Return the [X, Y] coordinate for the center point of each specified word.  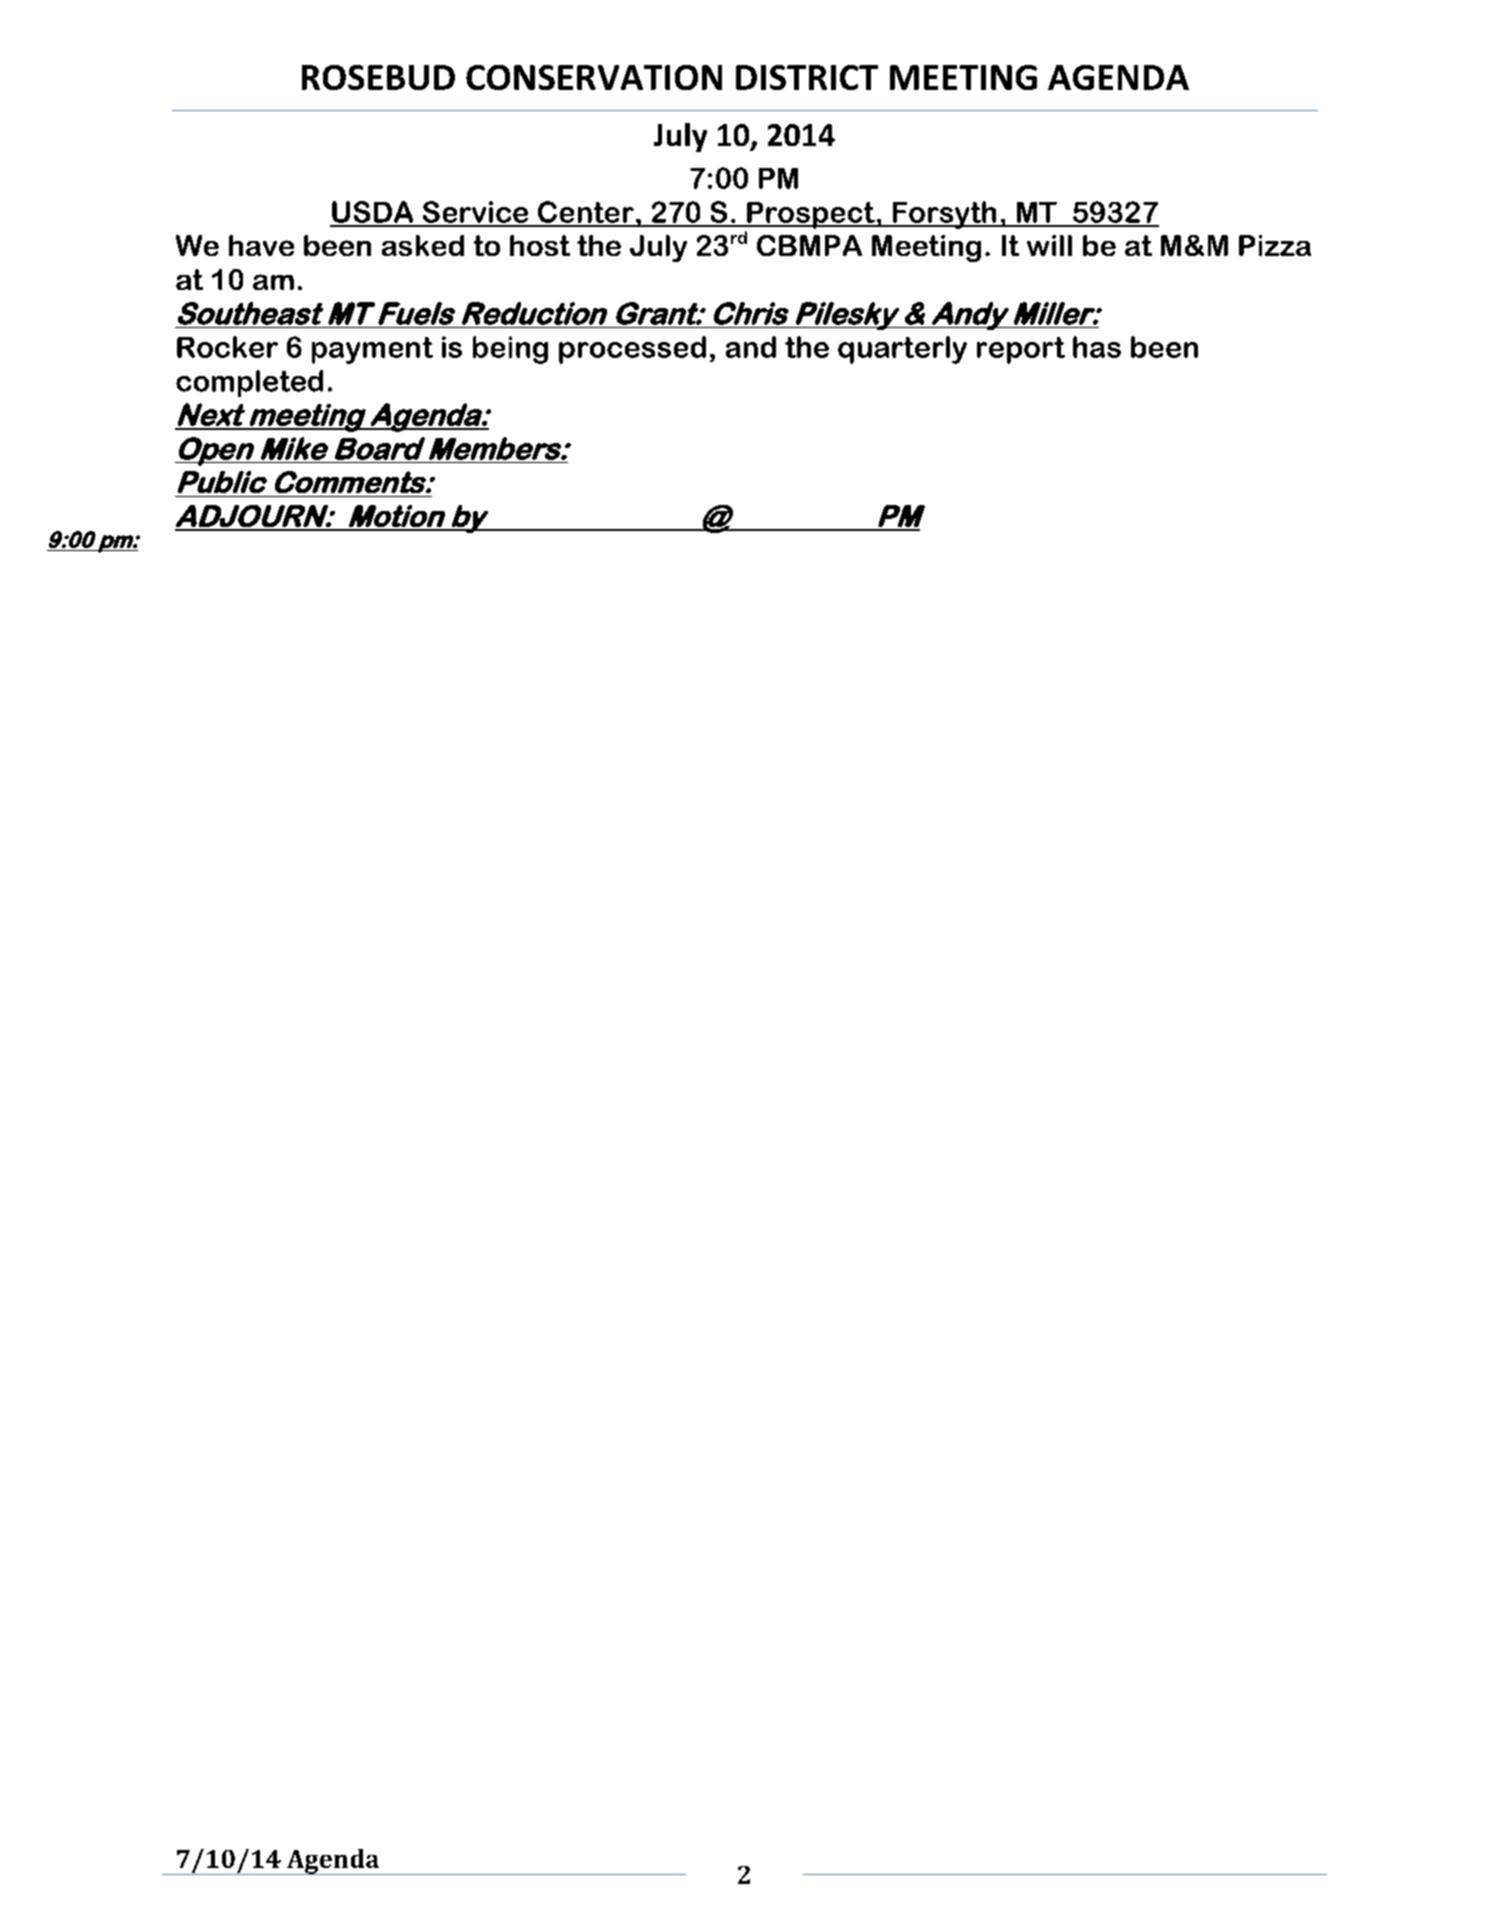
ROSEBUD [378, 77]
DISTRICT [807, 77]
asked [423, 245]
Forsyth [944, 215]
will [1049, 245]
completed [249, 383]
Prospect [811, 215]
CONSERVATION [594, 77]
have [261, 245]
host [540, 245]
